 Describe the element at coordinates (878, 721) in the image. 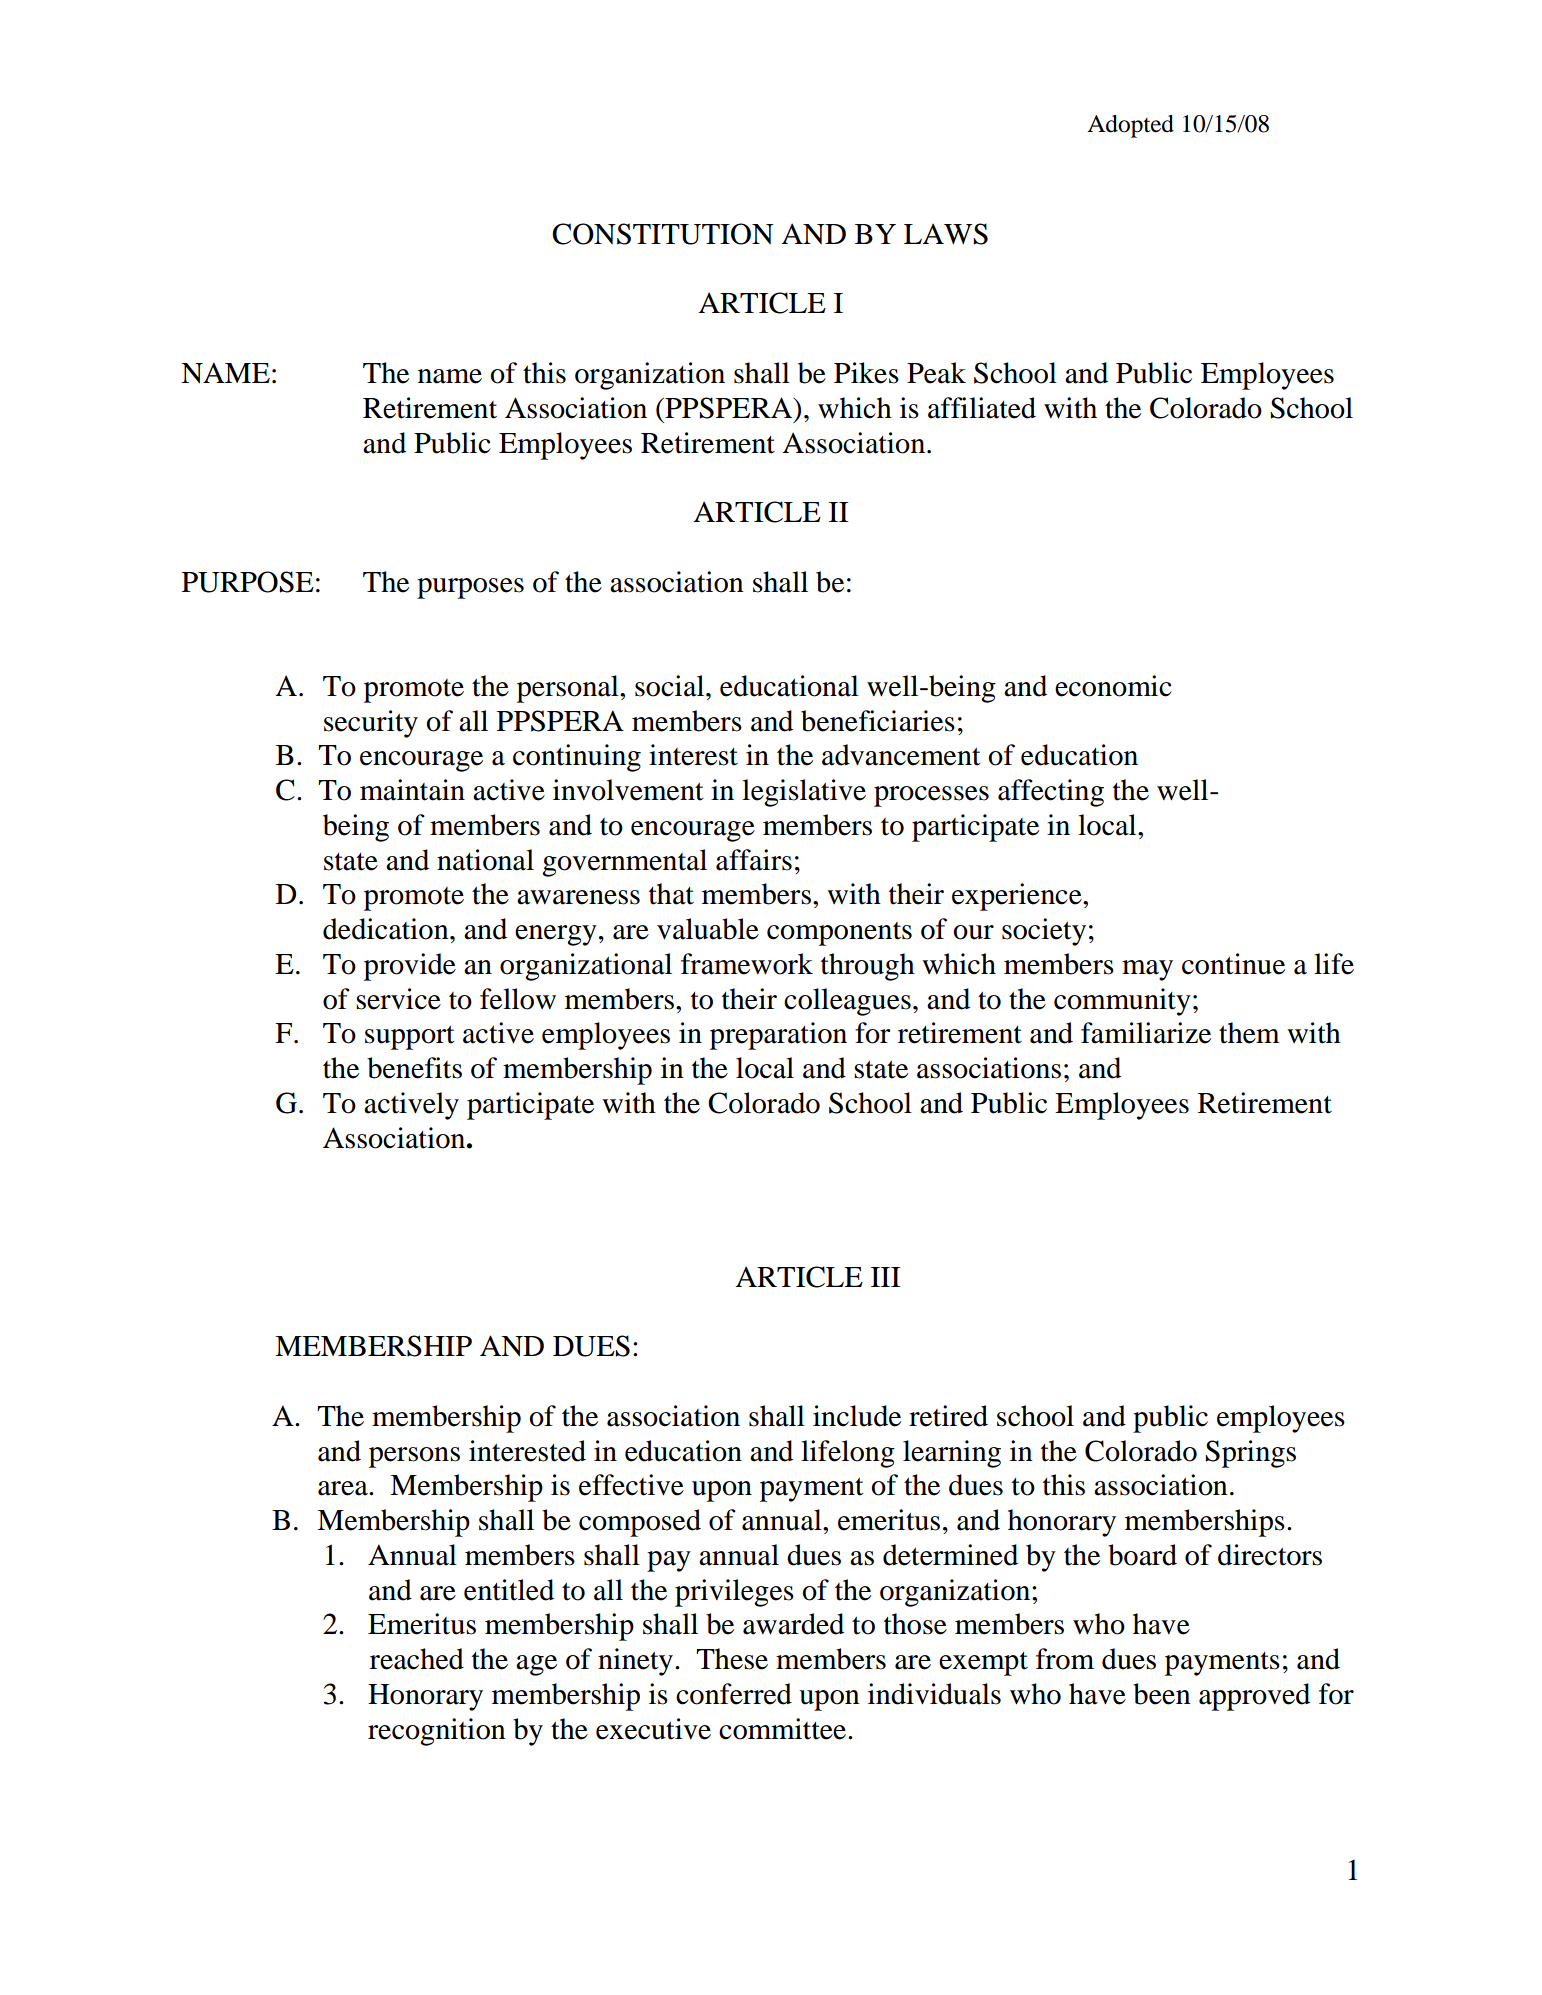

I see `beneficiaries` at that location.
